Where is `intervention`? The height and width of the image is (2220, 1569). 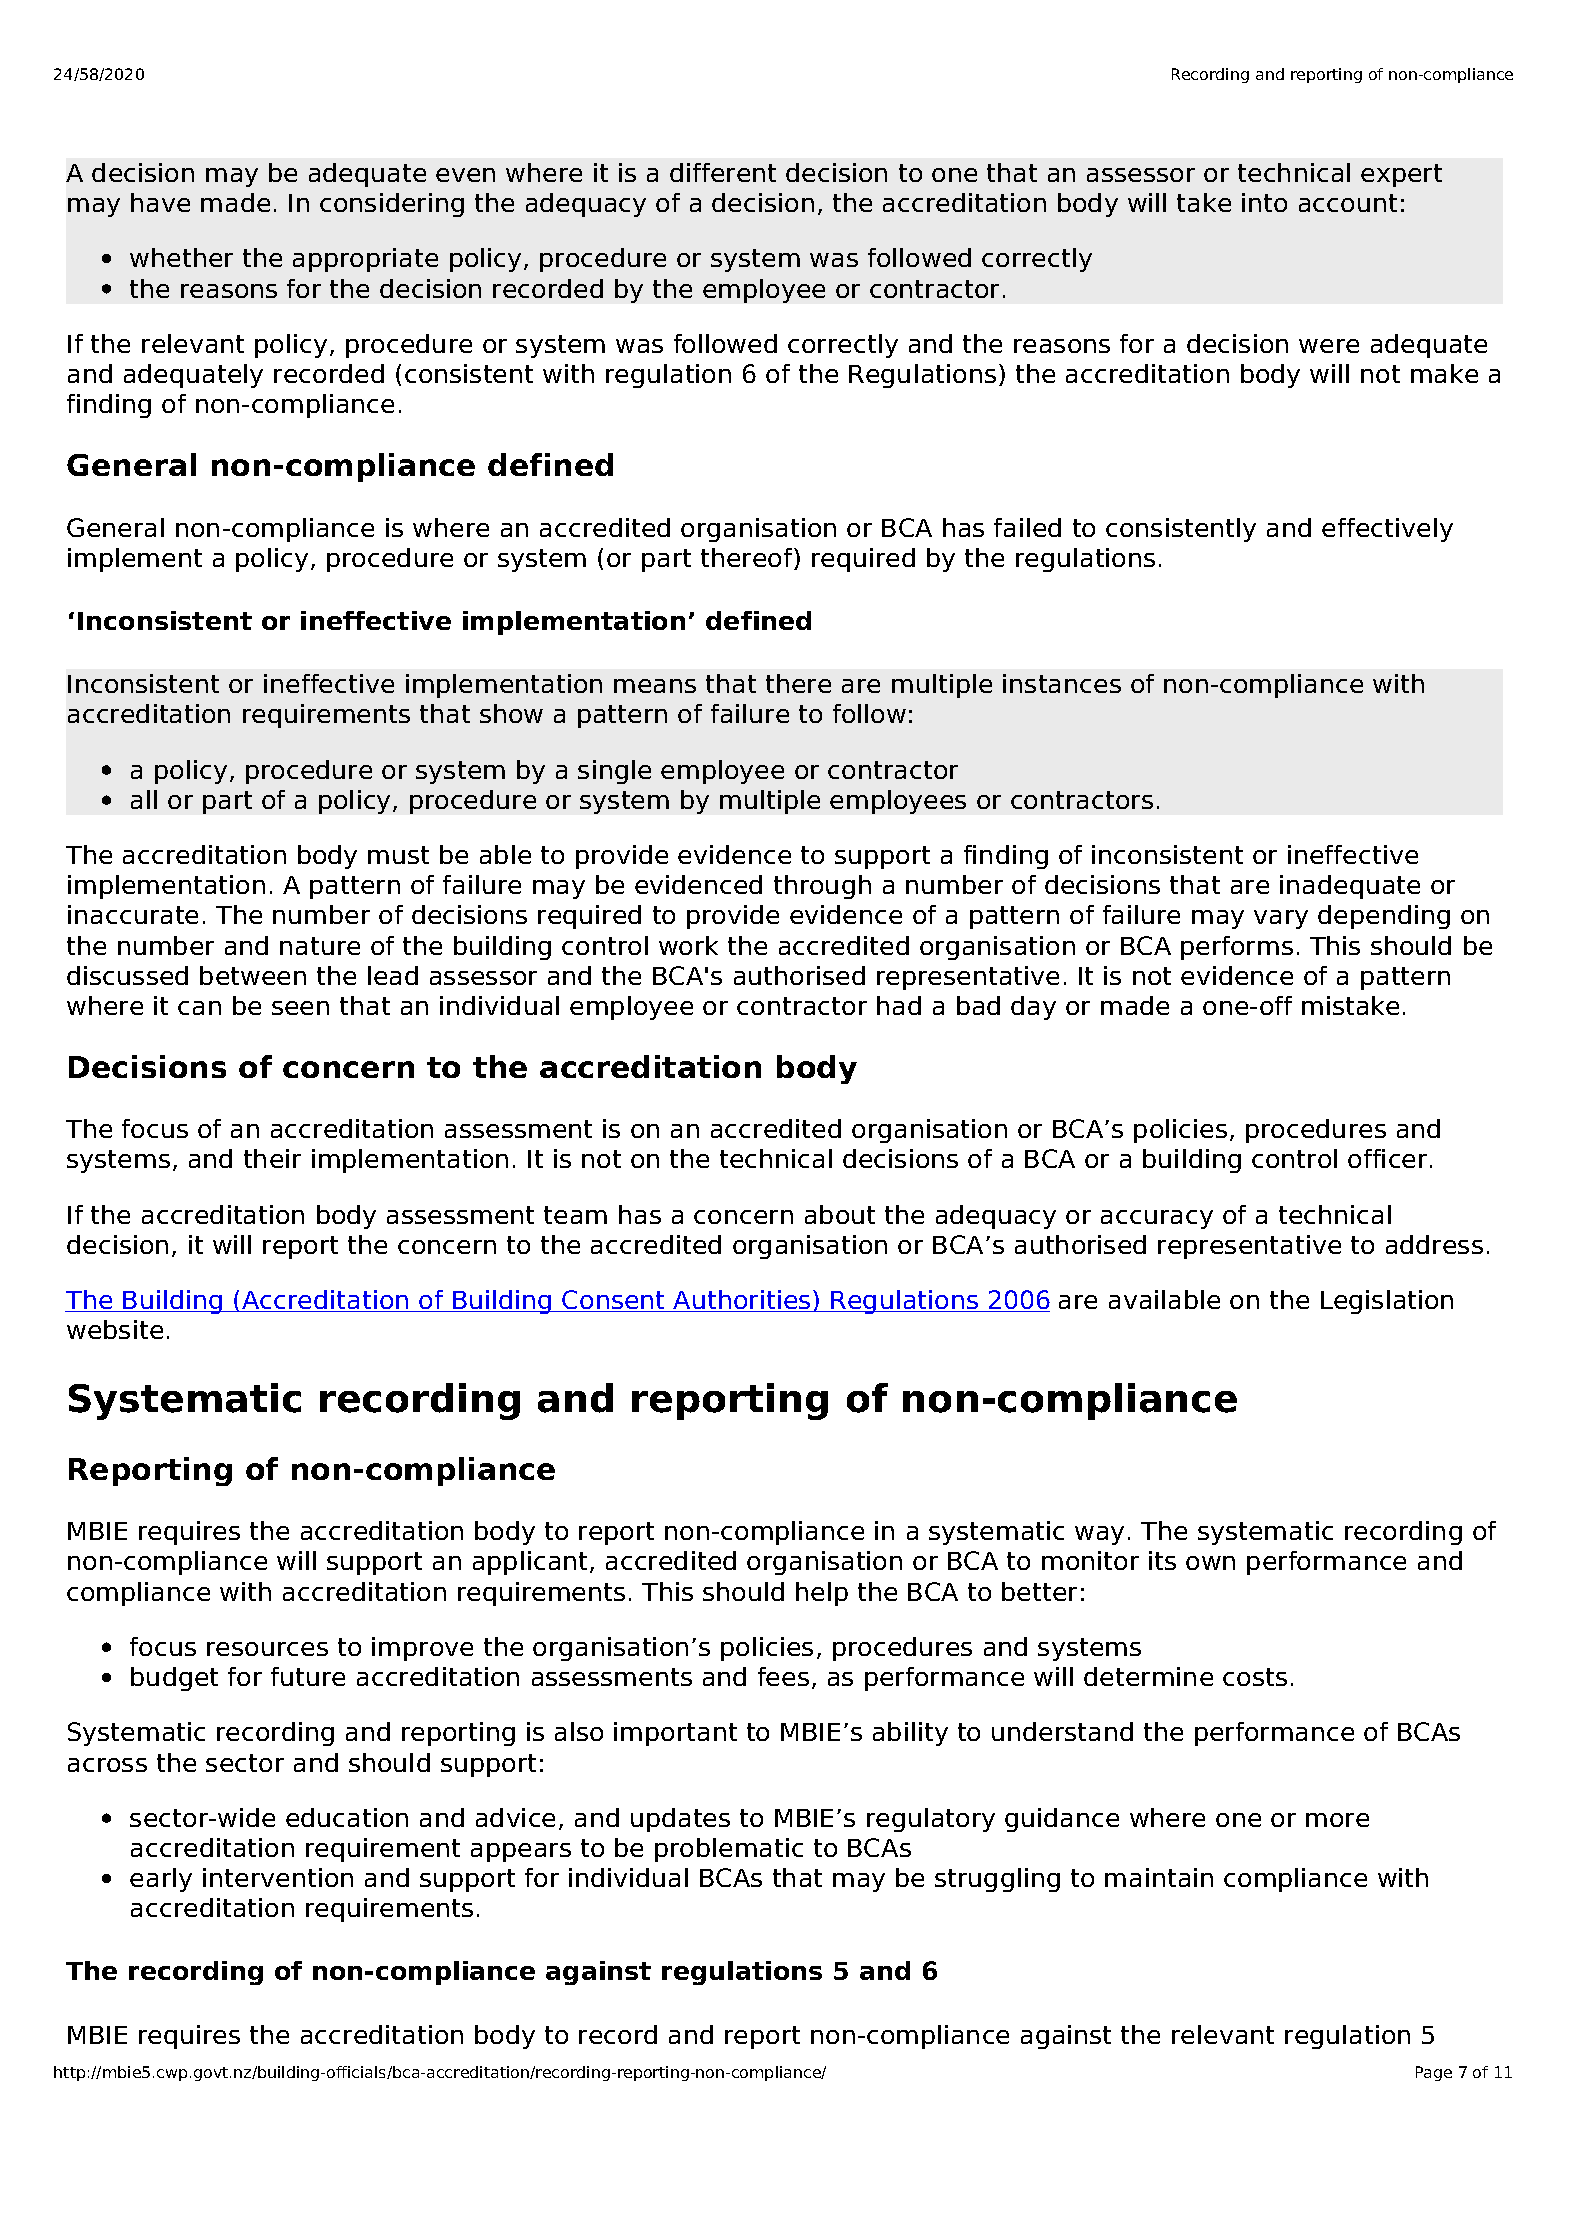 intervention is located at coordinates (278, 1877).
